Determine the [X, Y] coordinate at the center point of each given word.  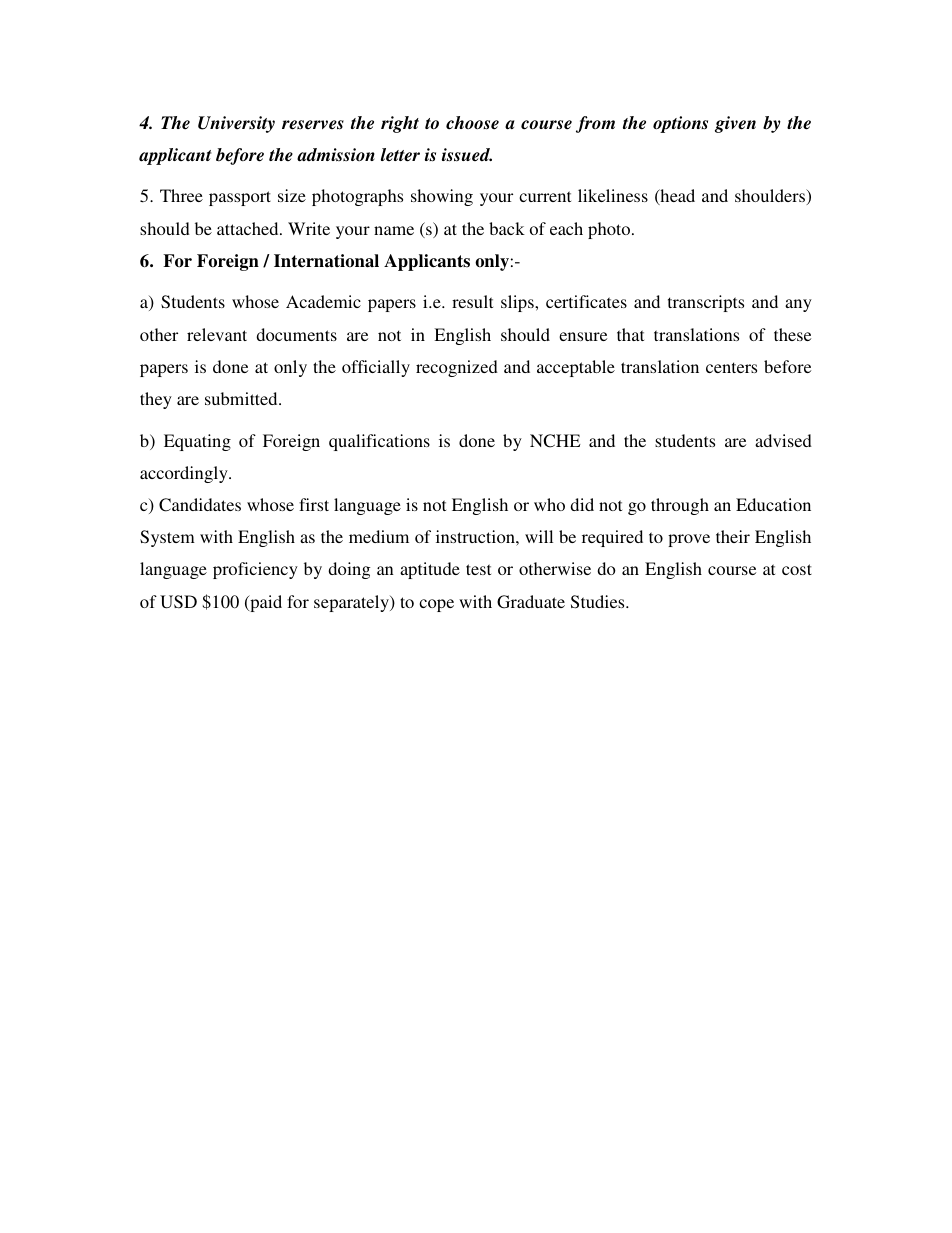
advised [783, 440]
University [236, 124]
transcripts [706, 303]
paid [265, 603]
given [735, 124]
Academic [323, 301]
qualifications [379, 442]
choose [472, 123]
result [472, 301]
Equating [197, 442]
